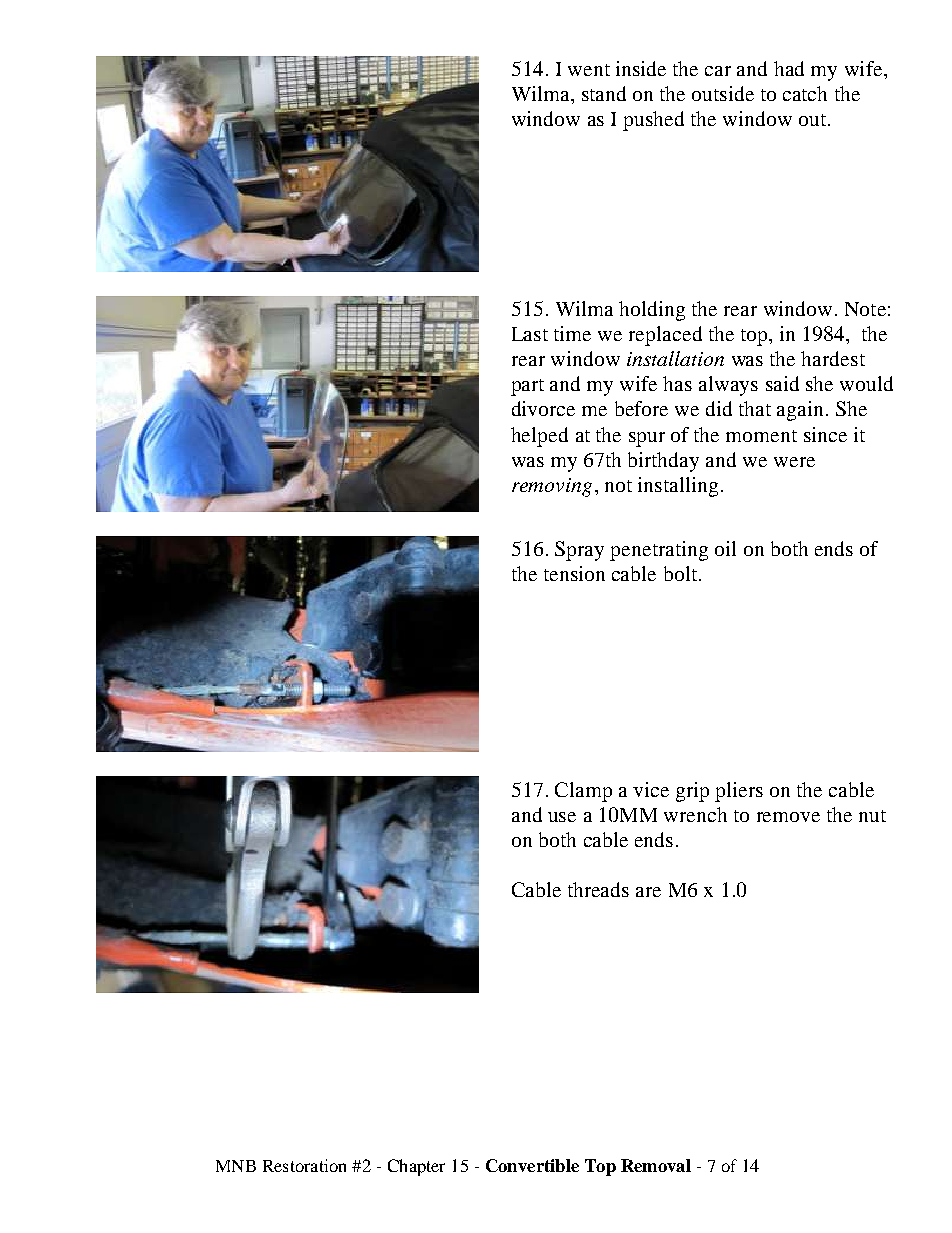  Describe the element at coordinates (604, 93) in the page. I see `stand` at that location.
